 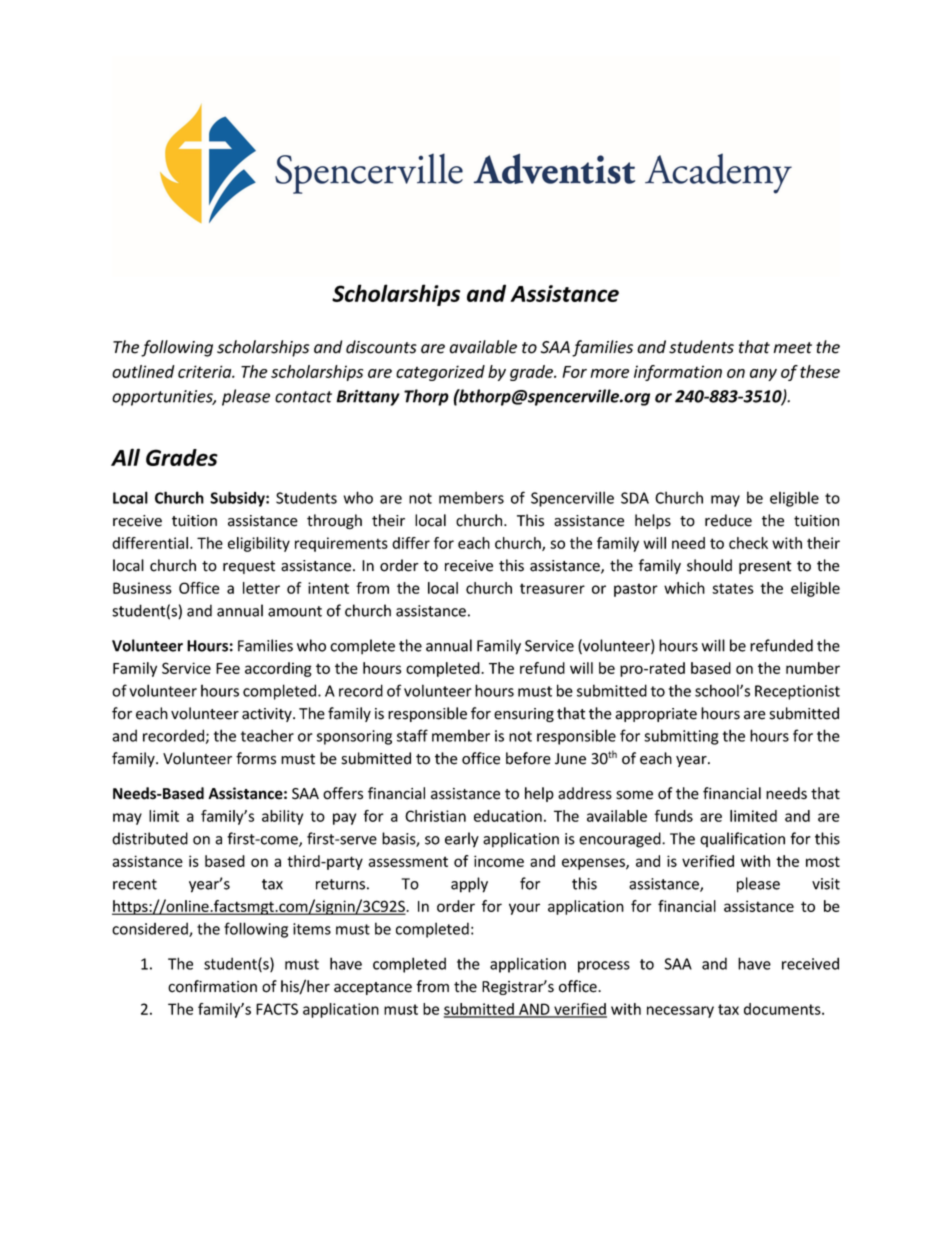 I want to click on confirmation, so click(x=212, y=986).
